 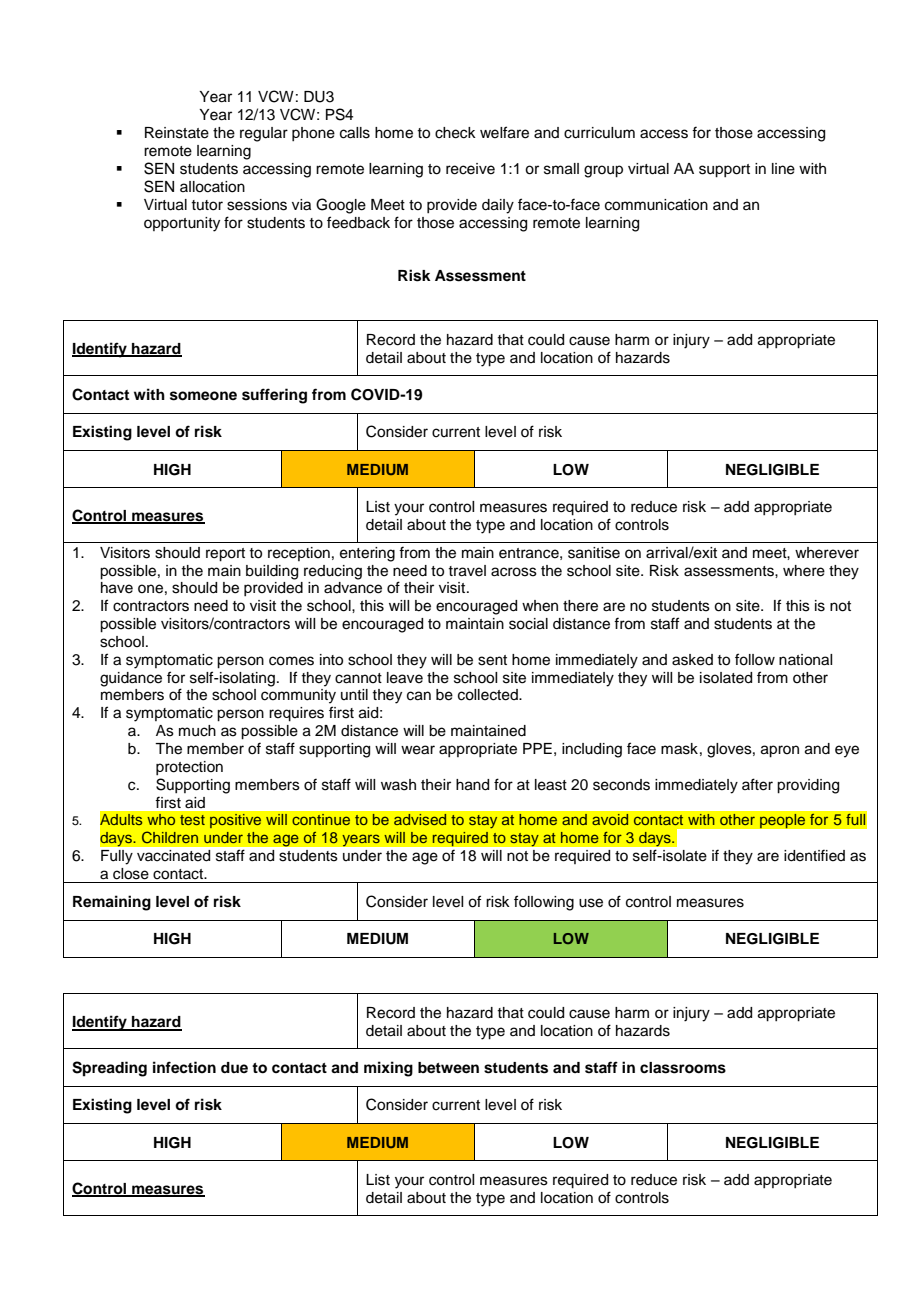 What do you see at coordinates (783, 169) in the image?
I see `line` at bounding box center [783, 169].
